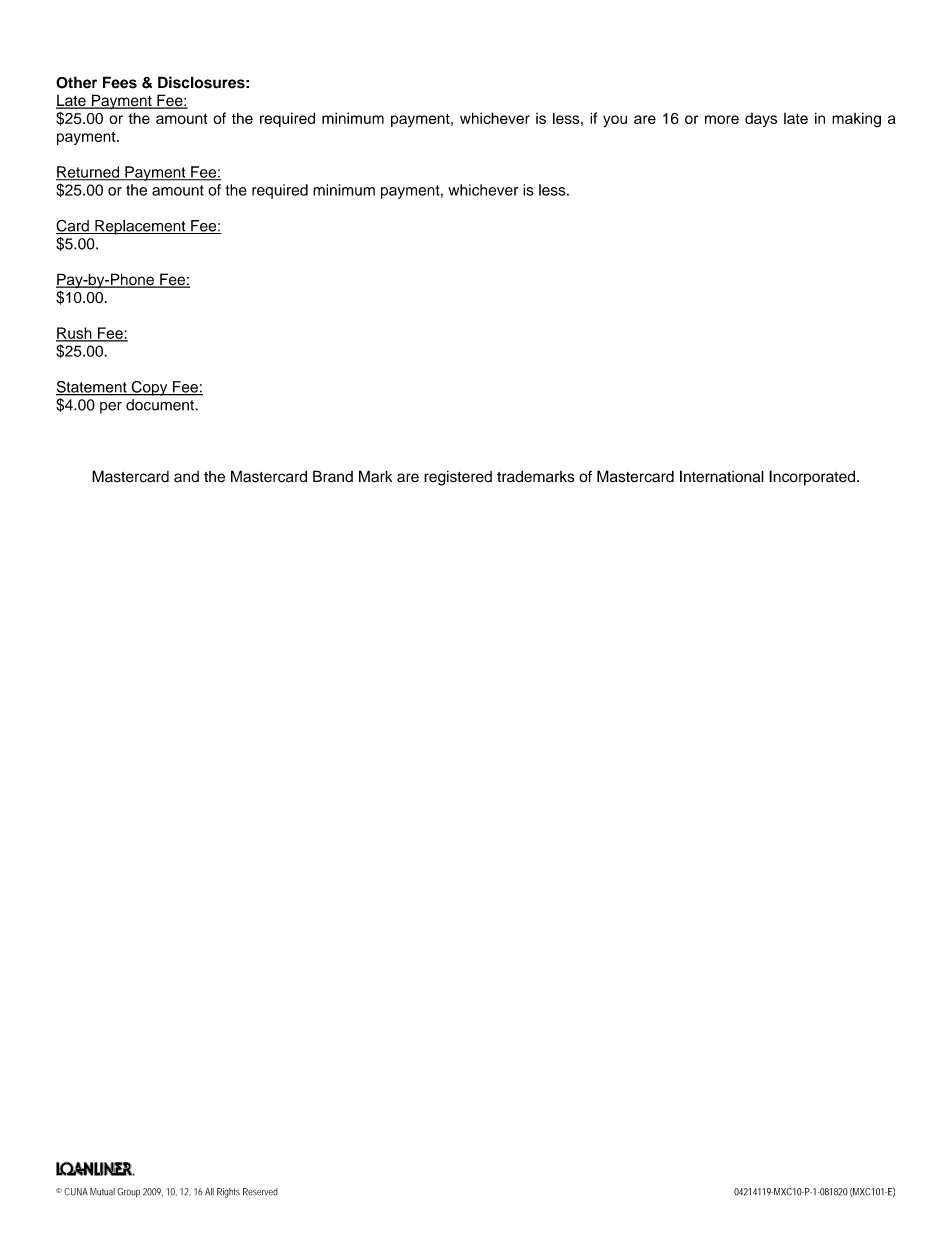 The width and height of the screenshot is (952, 1233). What do you see at coordinates (209, 1191) in the screenshot?
I see `All` at bounding box center [209, 1191].
